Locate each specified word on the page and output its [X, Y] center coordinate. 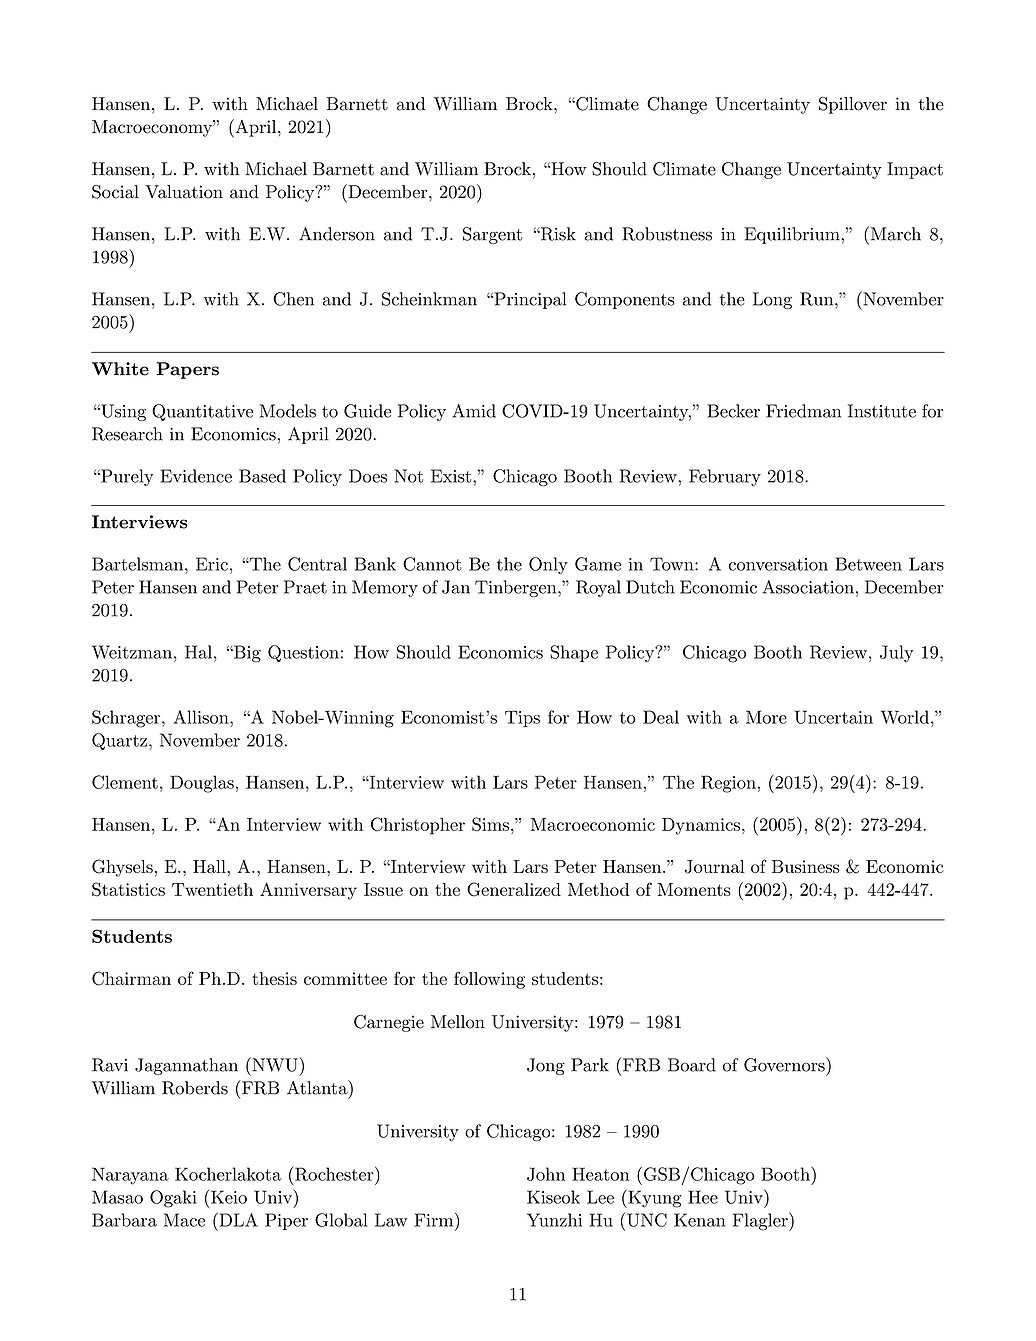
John [546, 1174]
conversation [778, 564]
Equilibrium [793, 235]
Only [548, 565]
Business [806, 866]
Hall [210, 866]
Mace [184, 1220]
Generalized [514, 889]
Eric [212, 564]
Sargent [492, 235]
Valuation [184, 192]
